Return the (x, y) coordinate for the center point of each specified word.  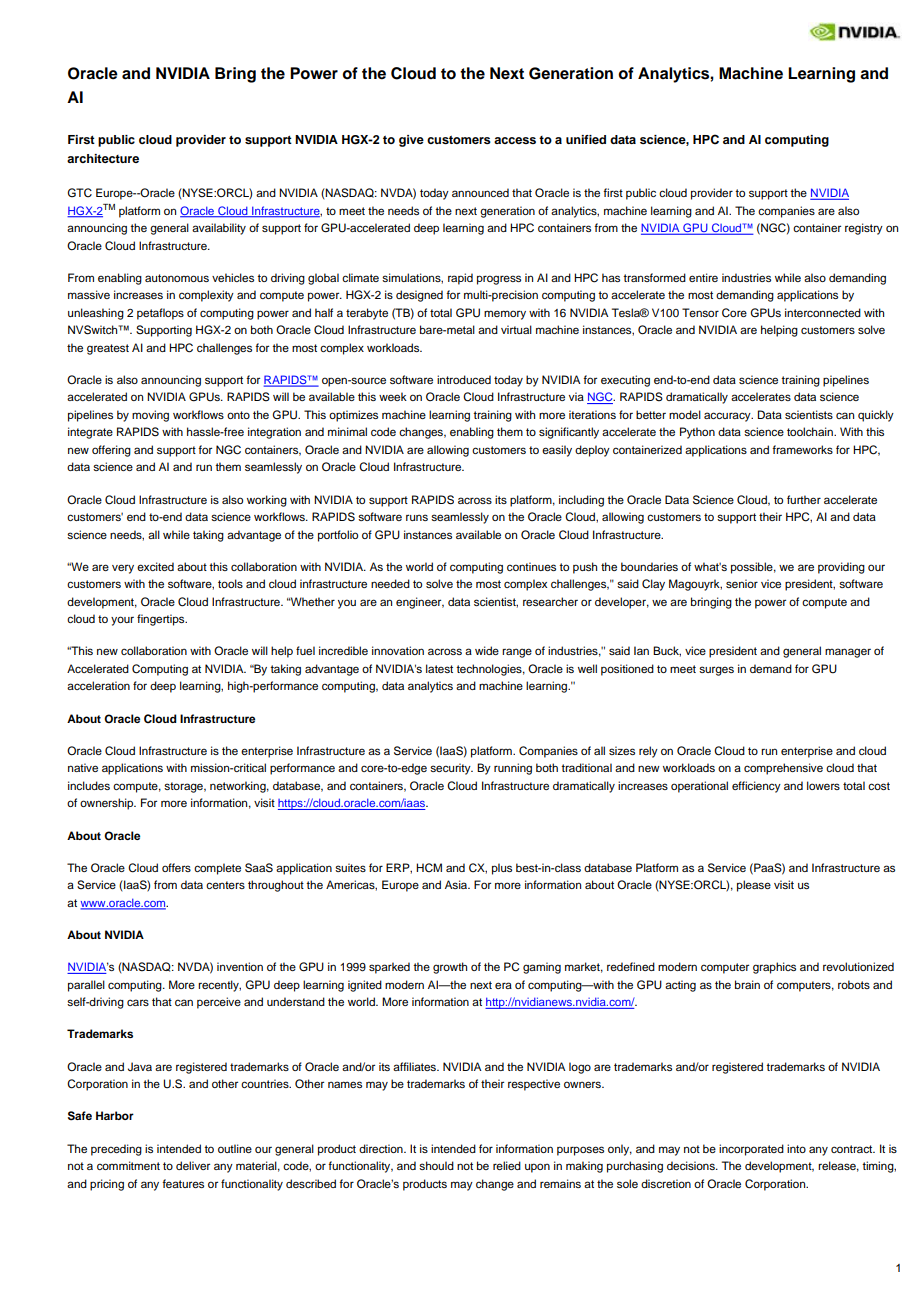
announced (480, 192)
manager (848, 653)
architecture (103, 158)
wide (487, 650)
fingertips (162, 620)
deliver (193, 1165)
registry (864, 229)
